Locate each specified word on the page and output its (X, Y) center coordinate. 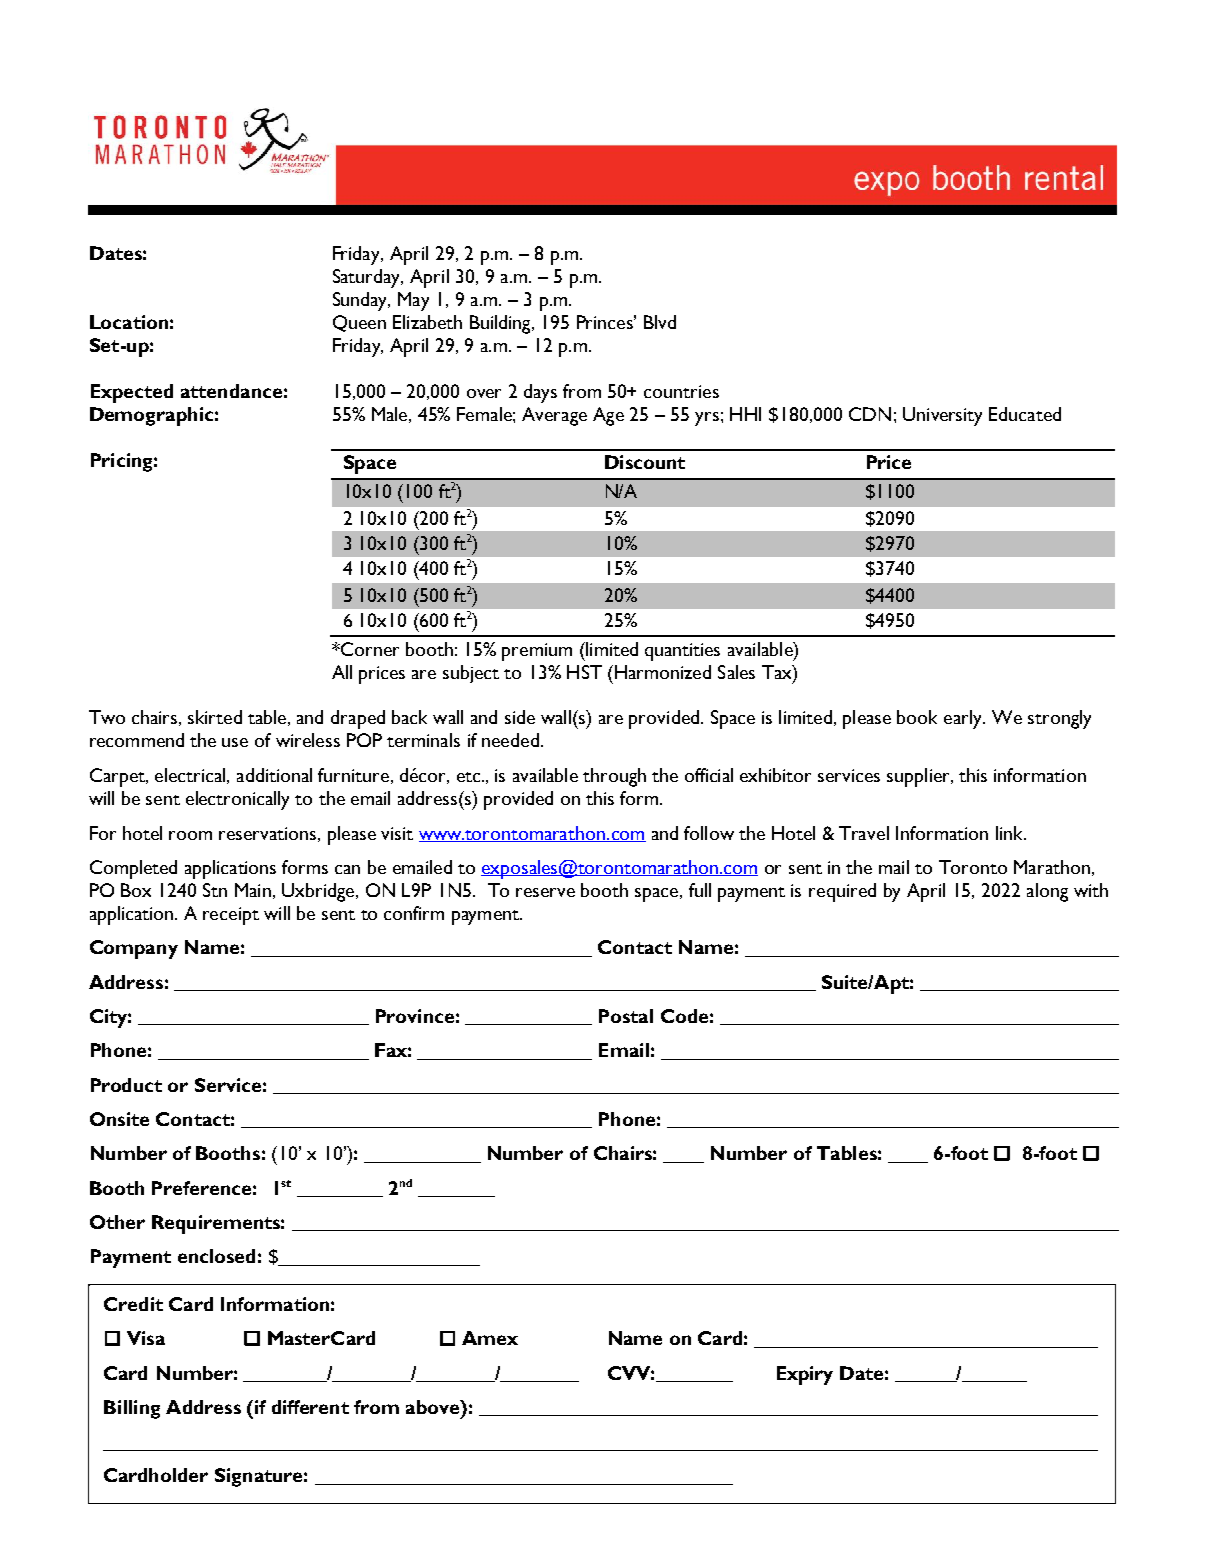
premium (537, 652)
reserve (545, 892)
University (942, 416)
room (190, 835)
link (1011, 833)
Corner (369, 649)
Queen (359, 323)
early (964, 719)
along (1047, 892)
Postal (626, 1016)
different (310, 1407)
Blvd (660, 322)
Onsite (119, 1119)
